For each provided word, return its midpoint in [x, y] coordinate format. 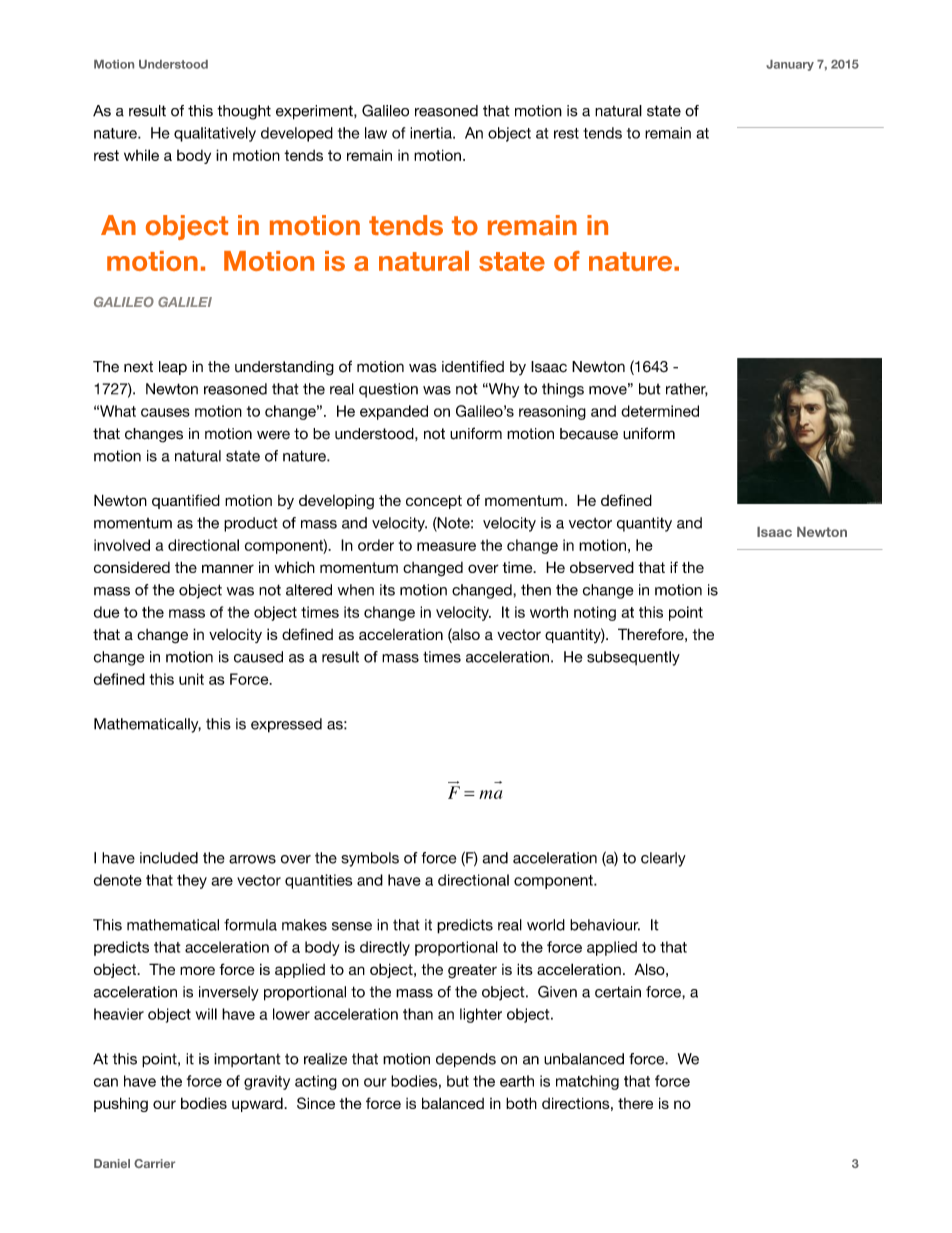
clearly [663, 859]
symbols [370, 859]
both [521, 1103]
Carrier [154, 1163]
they [192, 881]
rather [687, 390]
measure [446, 546]
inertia [432, 133]
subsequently [633, 658]
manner [228, 568]
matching [587, 1082]
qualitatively [215, 134]
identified [473, 366]
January [790, 65]
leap [173, 368]
